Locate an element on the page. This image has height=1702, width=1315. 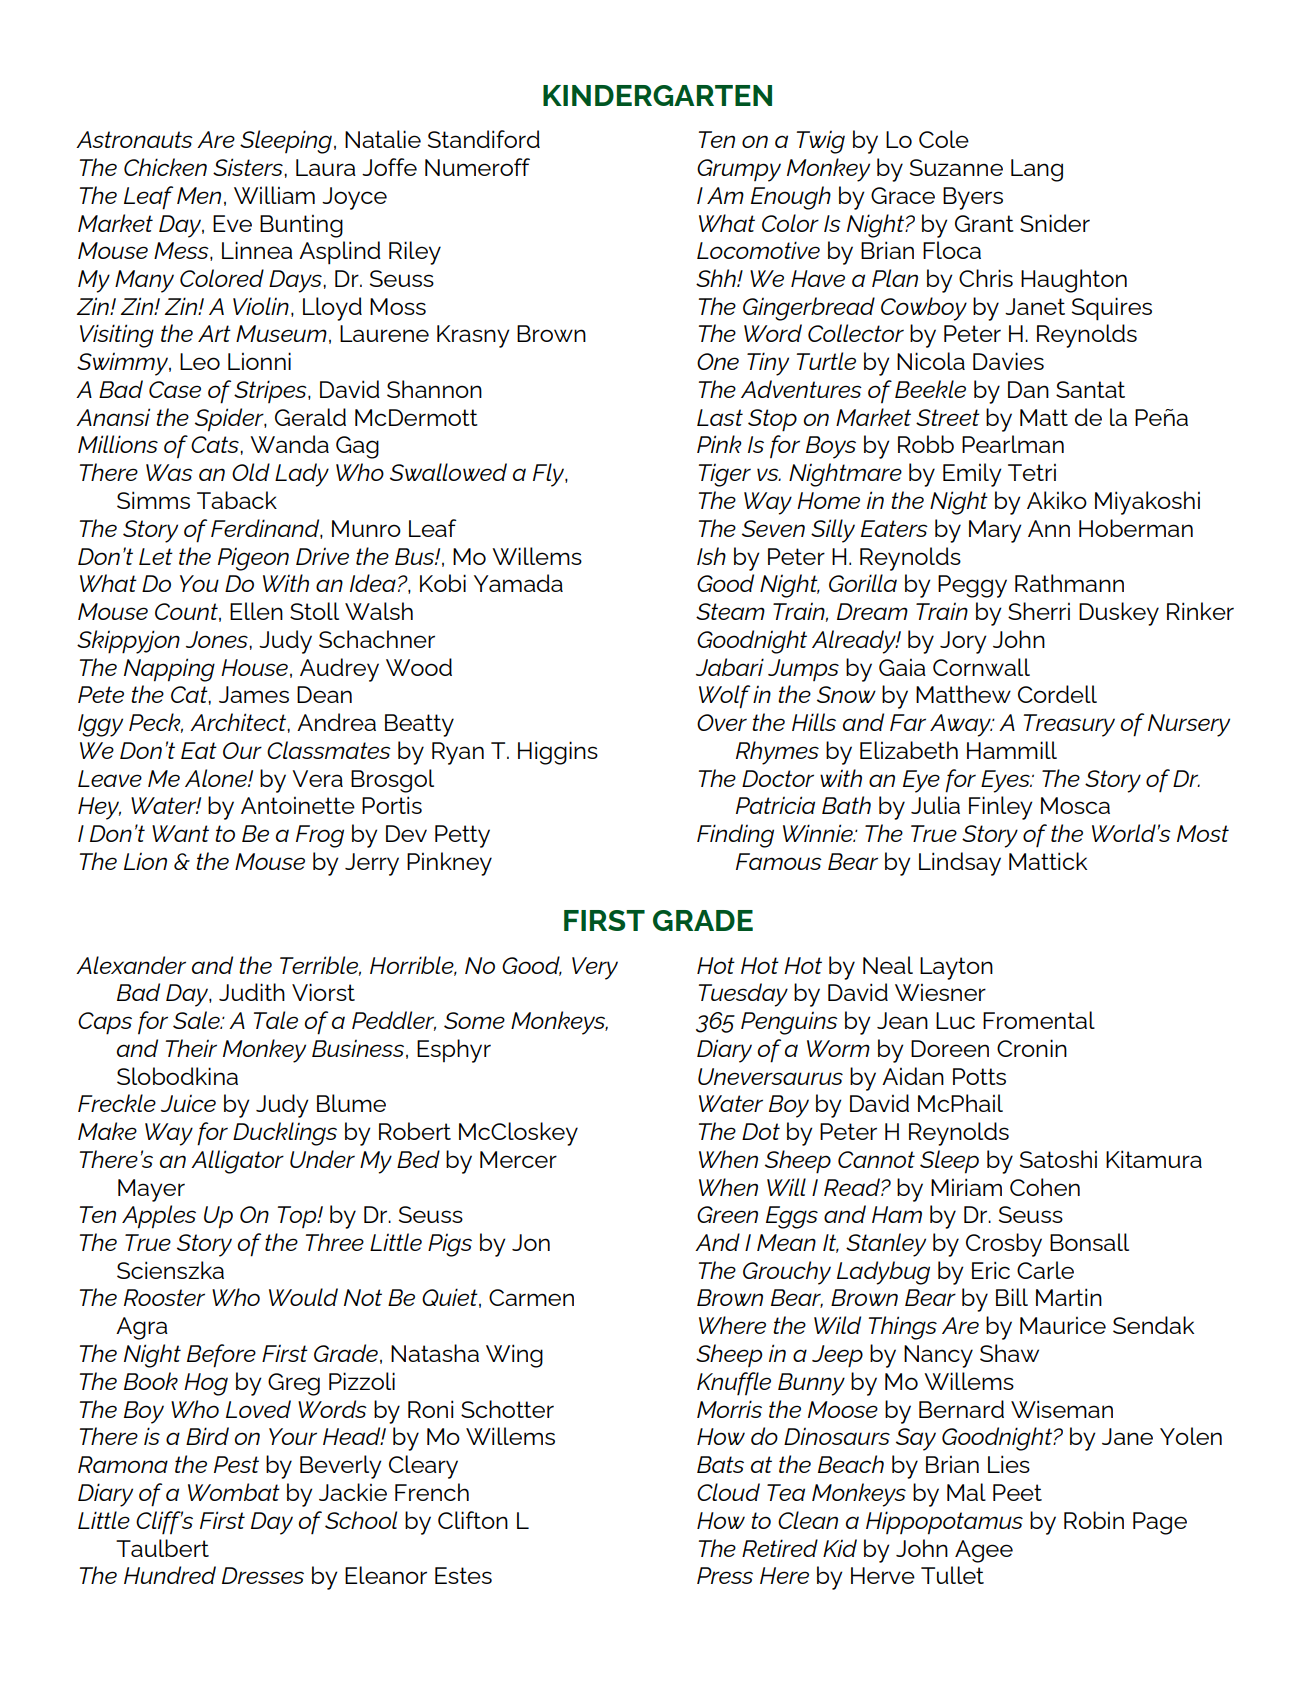
Sherri is located at coordinates (1039, 611).
